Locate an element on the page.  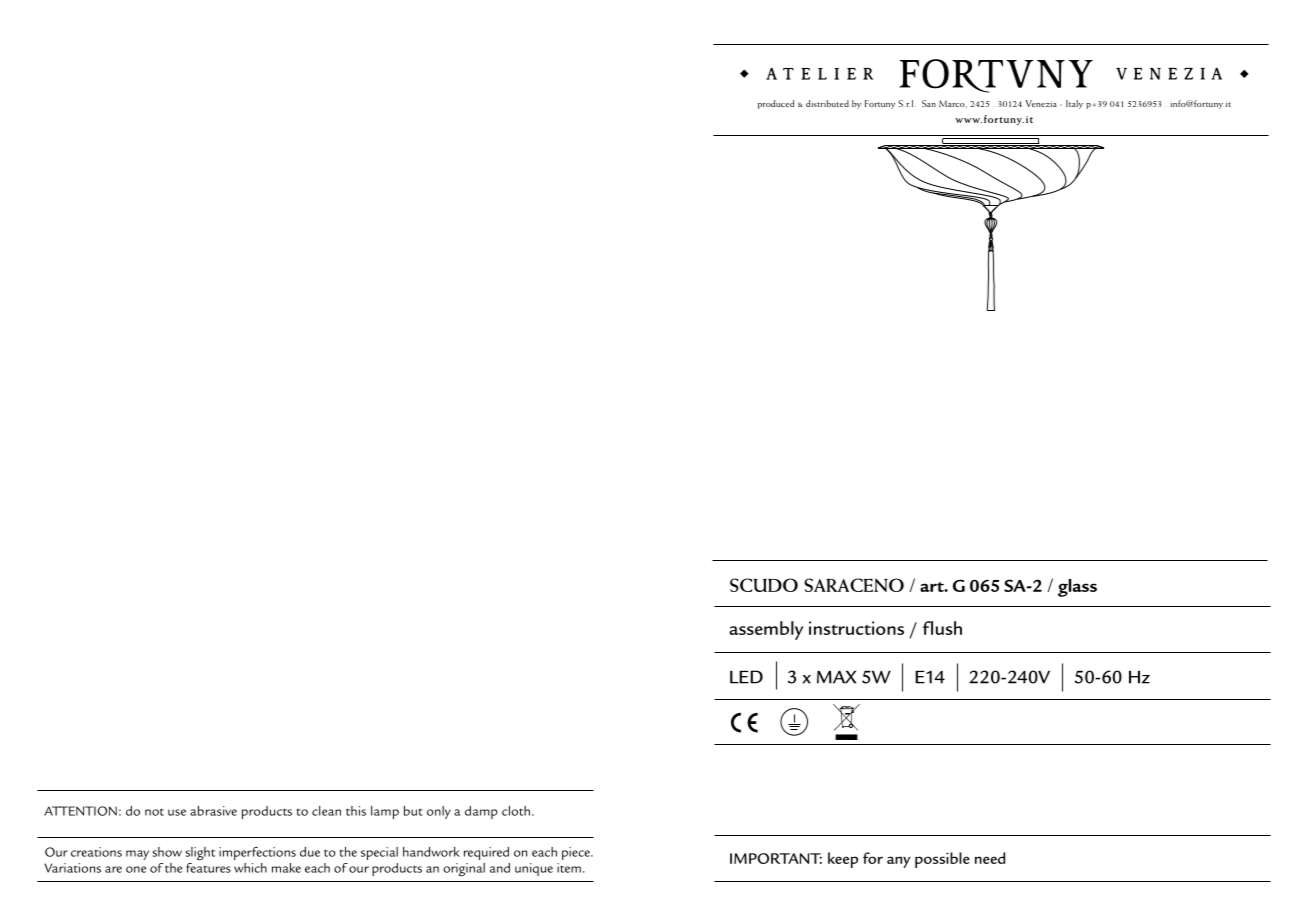
produced is located at coordinates (776, 104).
